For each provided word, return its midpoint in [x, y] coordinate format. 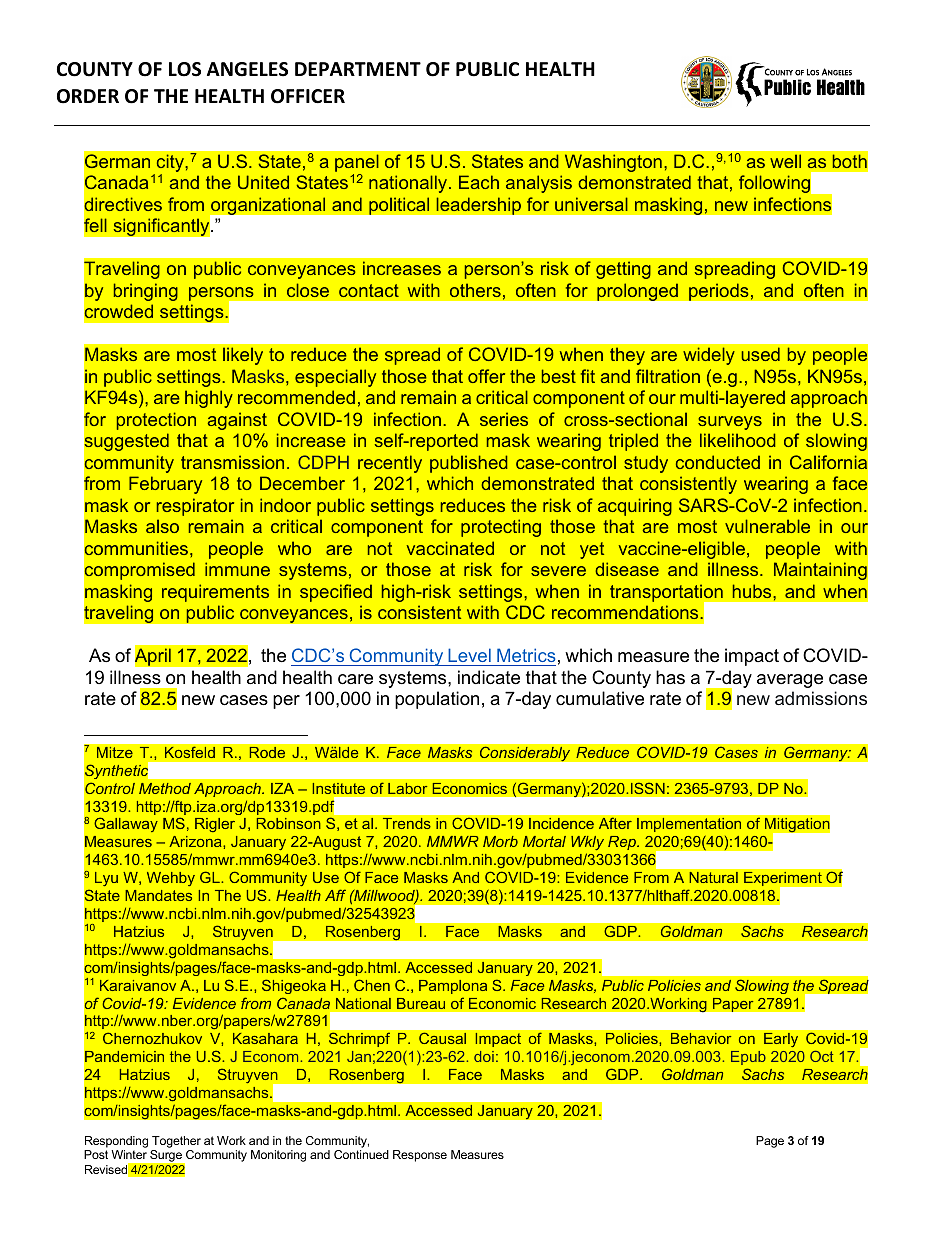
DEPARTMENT [358, 69]
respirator [195, 507]
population [437, 700]
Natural [713, 877]
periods [720, 292]
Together [176, 1143]
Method [165, 788]
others [475, 290]
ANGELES [247, 69]
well [785, 161]
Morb [500, 841]
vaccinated [450, 548]
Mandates [158, 895]
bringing [146, 292]
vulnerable [767, 526]
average [790, 681]
